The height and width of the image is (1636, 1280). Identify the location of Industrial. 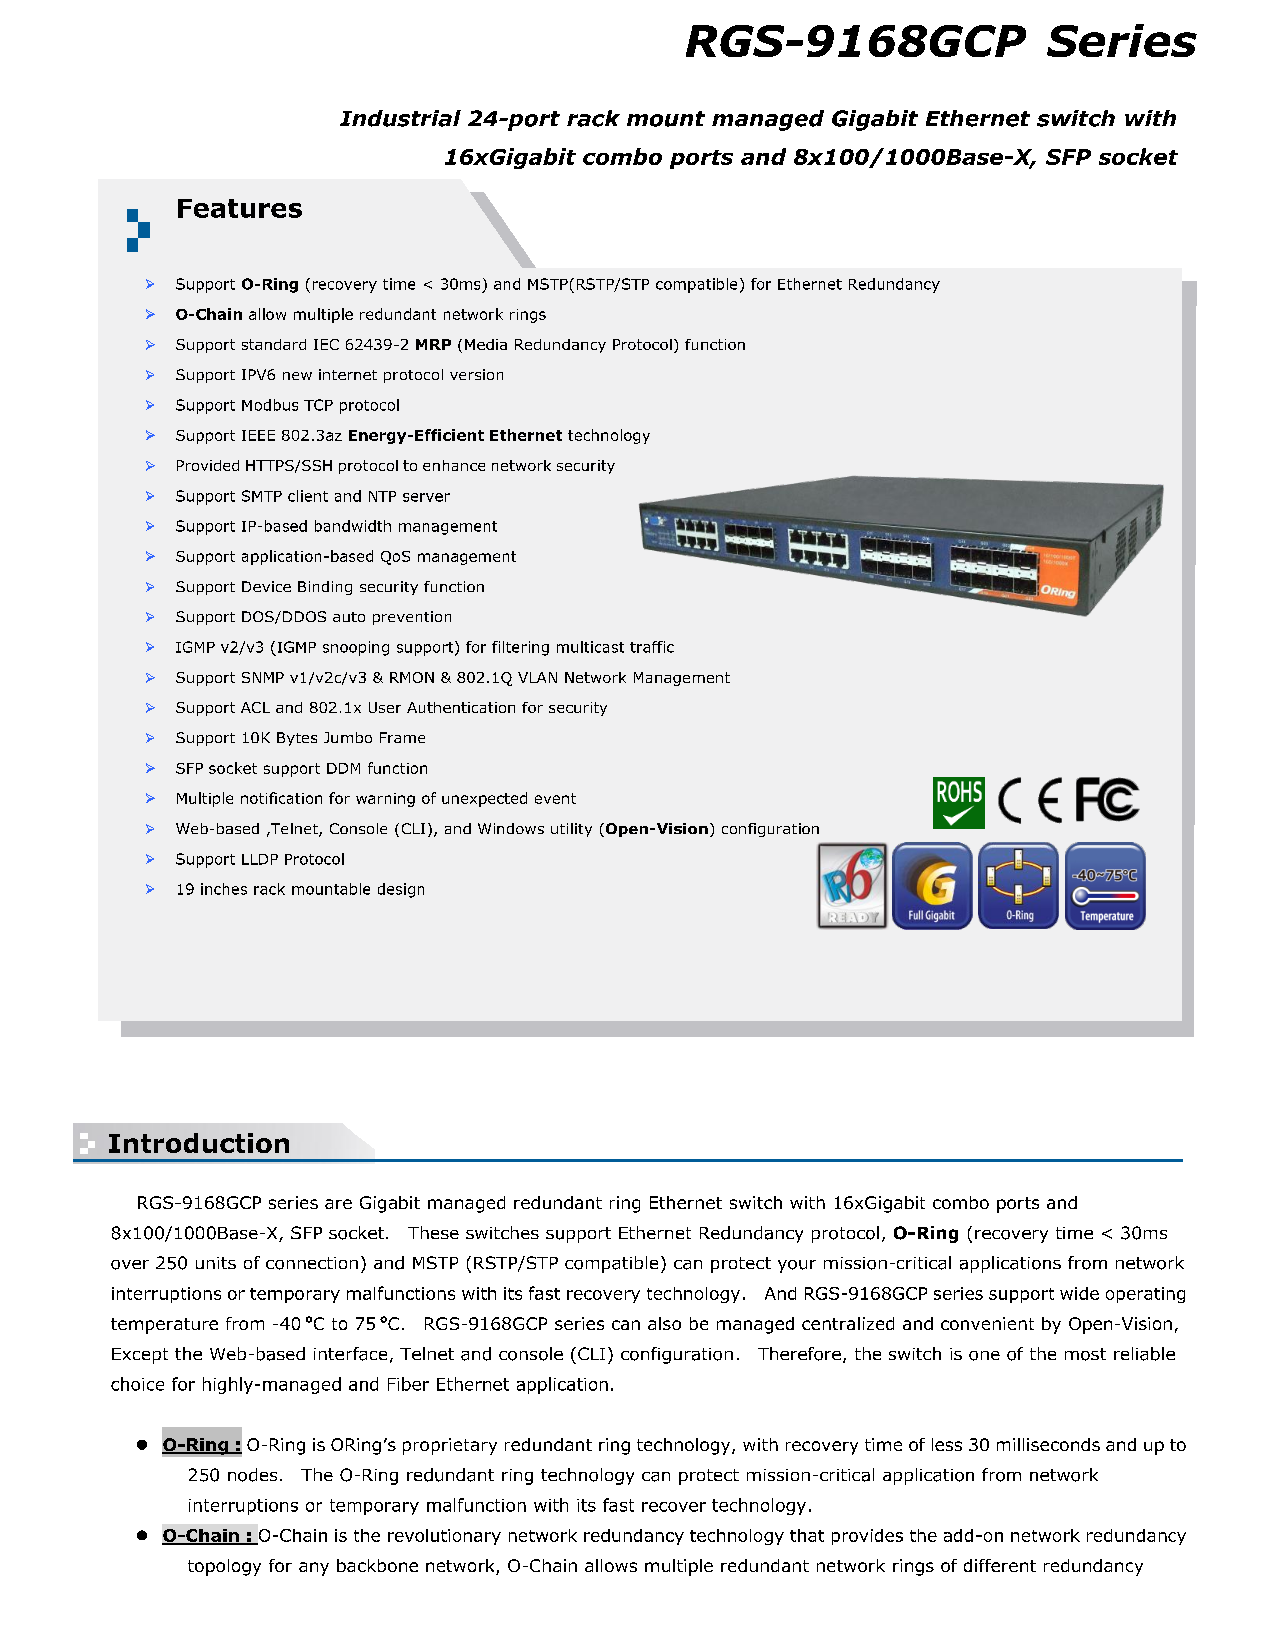
(400, 118).
